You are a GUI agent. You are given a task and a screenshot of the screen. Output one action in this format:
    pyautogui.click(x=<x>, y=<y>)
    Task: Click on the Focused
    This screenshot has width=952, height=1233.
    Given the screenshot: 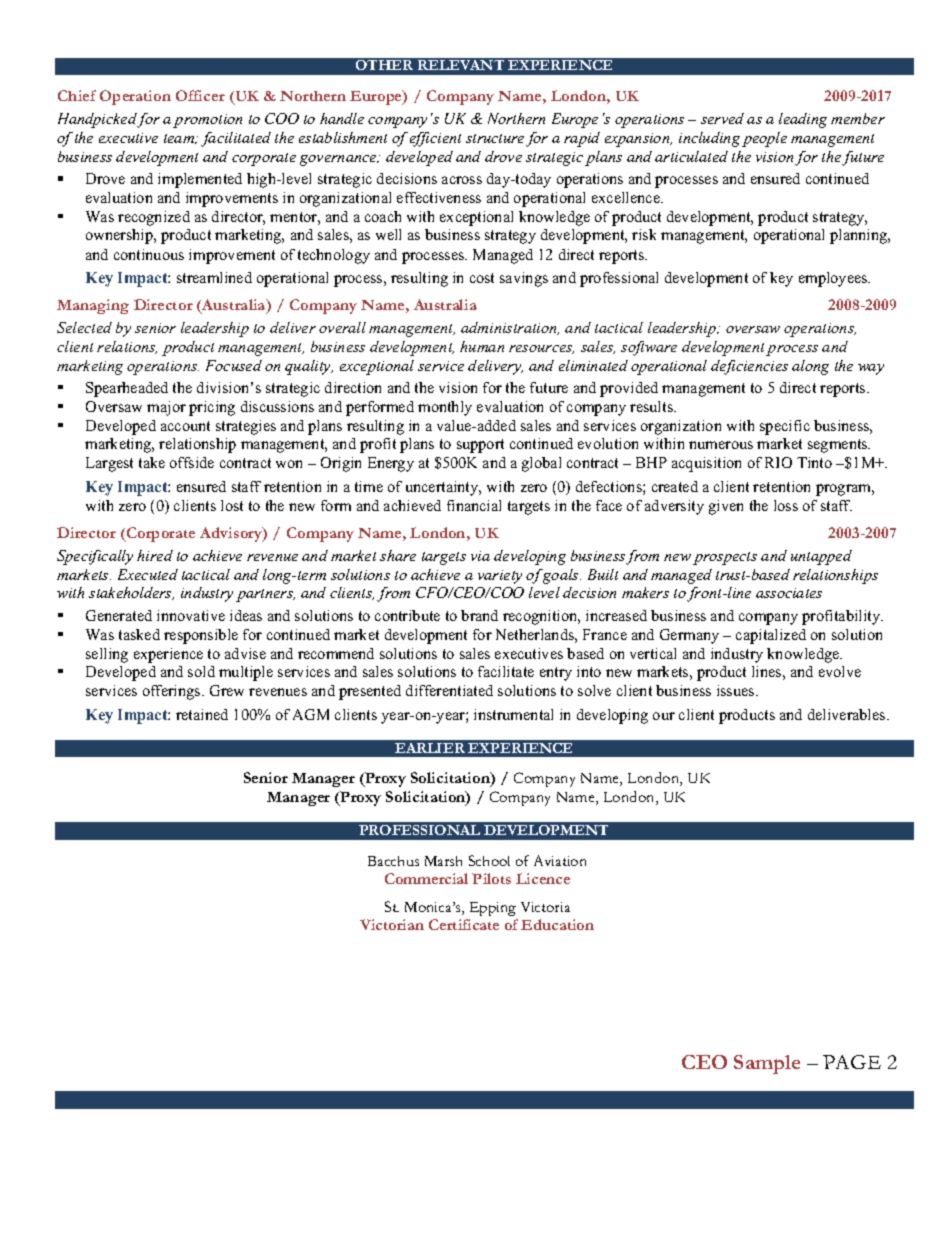 What is the action you would take?
    pyautogui.click(x=234, y=365)
